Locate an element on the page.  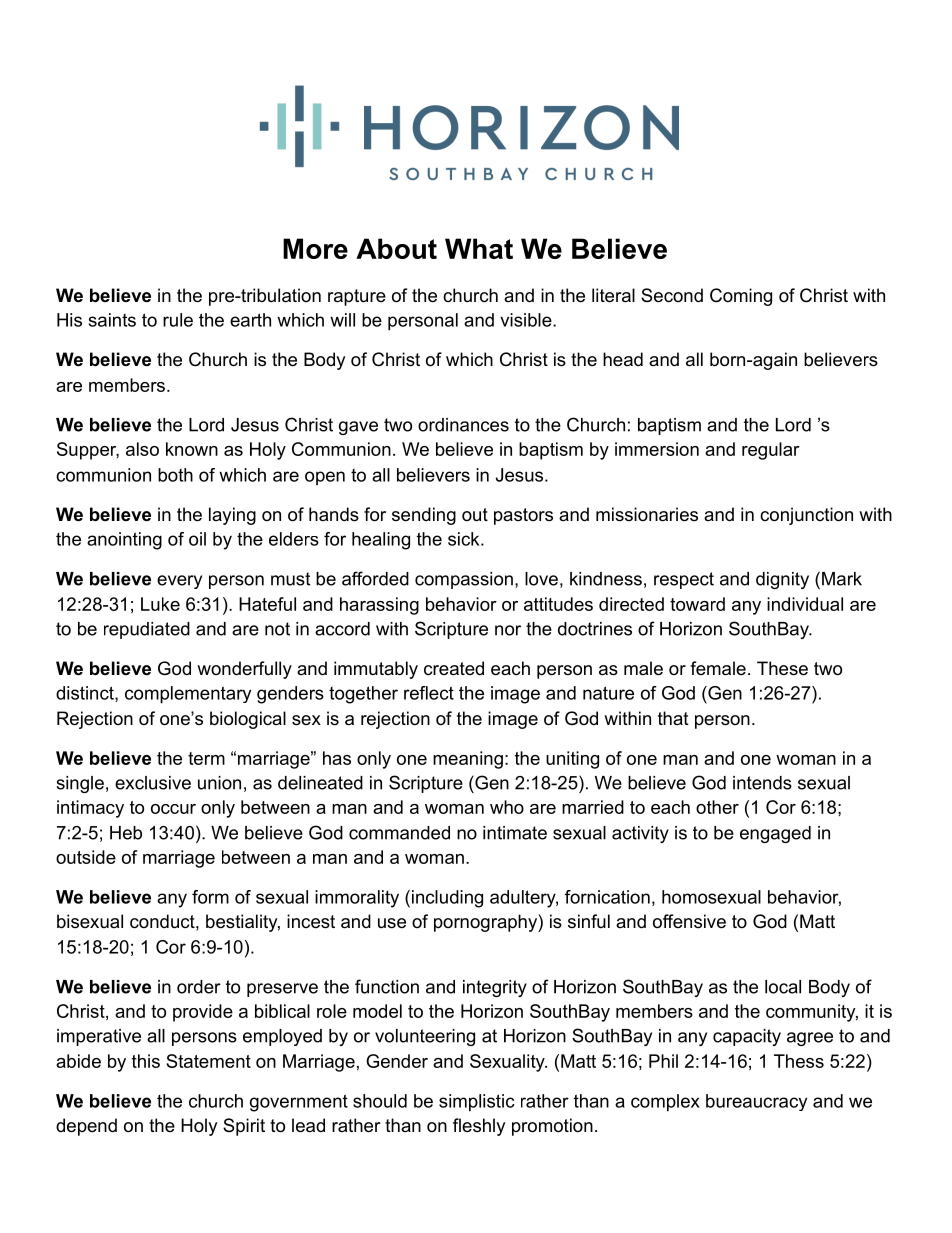
dignity is located at coordinates (782, 580).
